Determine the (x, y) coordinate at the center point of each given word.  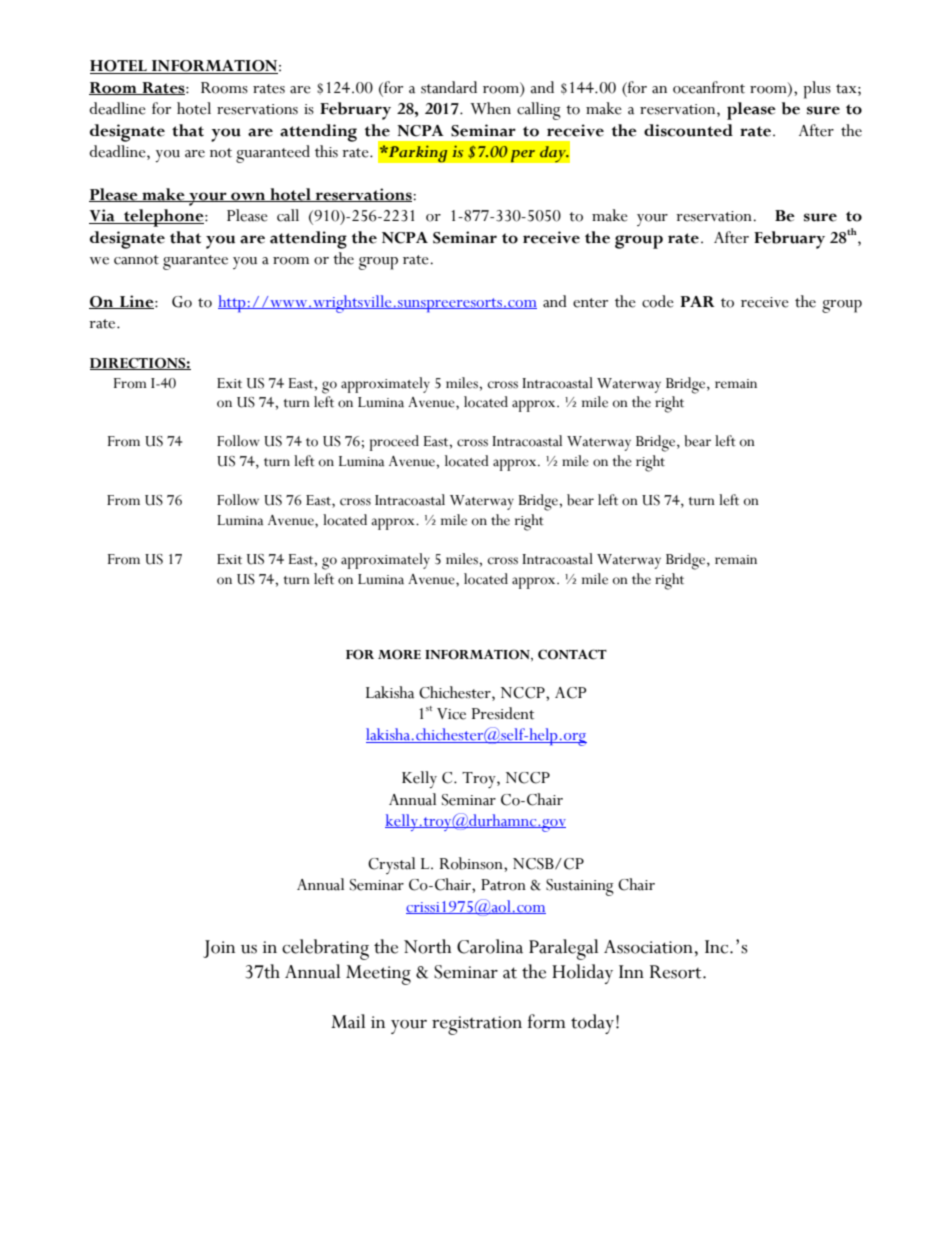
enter (590, 303)
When (490, 108)
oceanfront (709, 87)
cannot (136, 260)
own (248, 197)
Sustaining (580, 887)
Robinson (472, 863)
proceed (394, 443)
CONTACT (572, 654)
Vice (451, 714)
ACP (570, 693)
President (503, 713)
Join (219, 949)
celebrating (325, 949)
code (658, 301)
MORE (399, 654)
